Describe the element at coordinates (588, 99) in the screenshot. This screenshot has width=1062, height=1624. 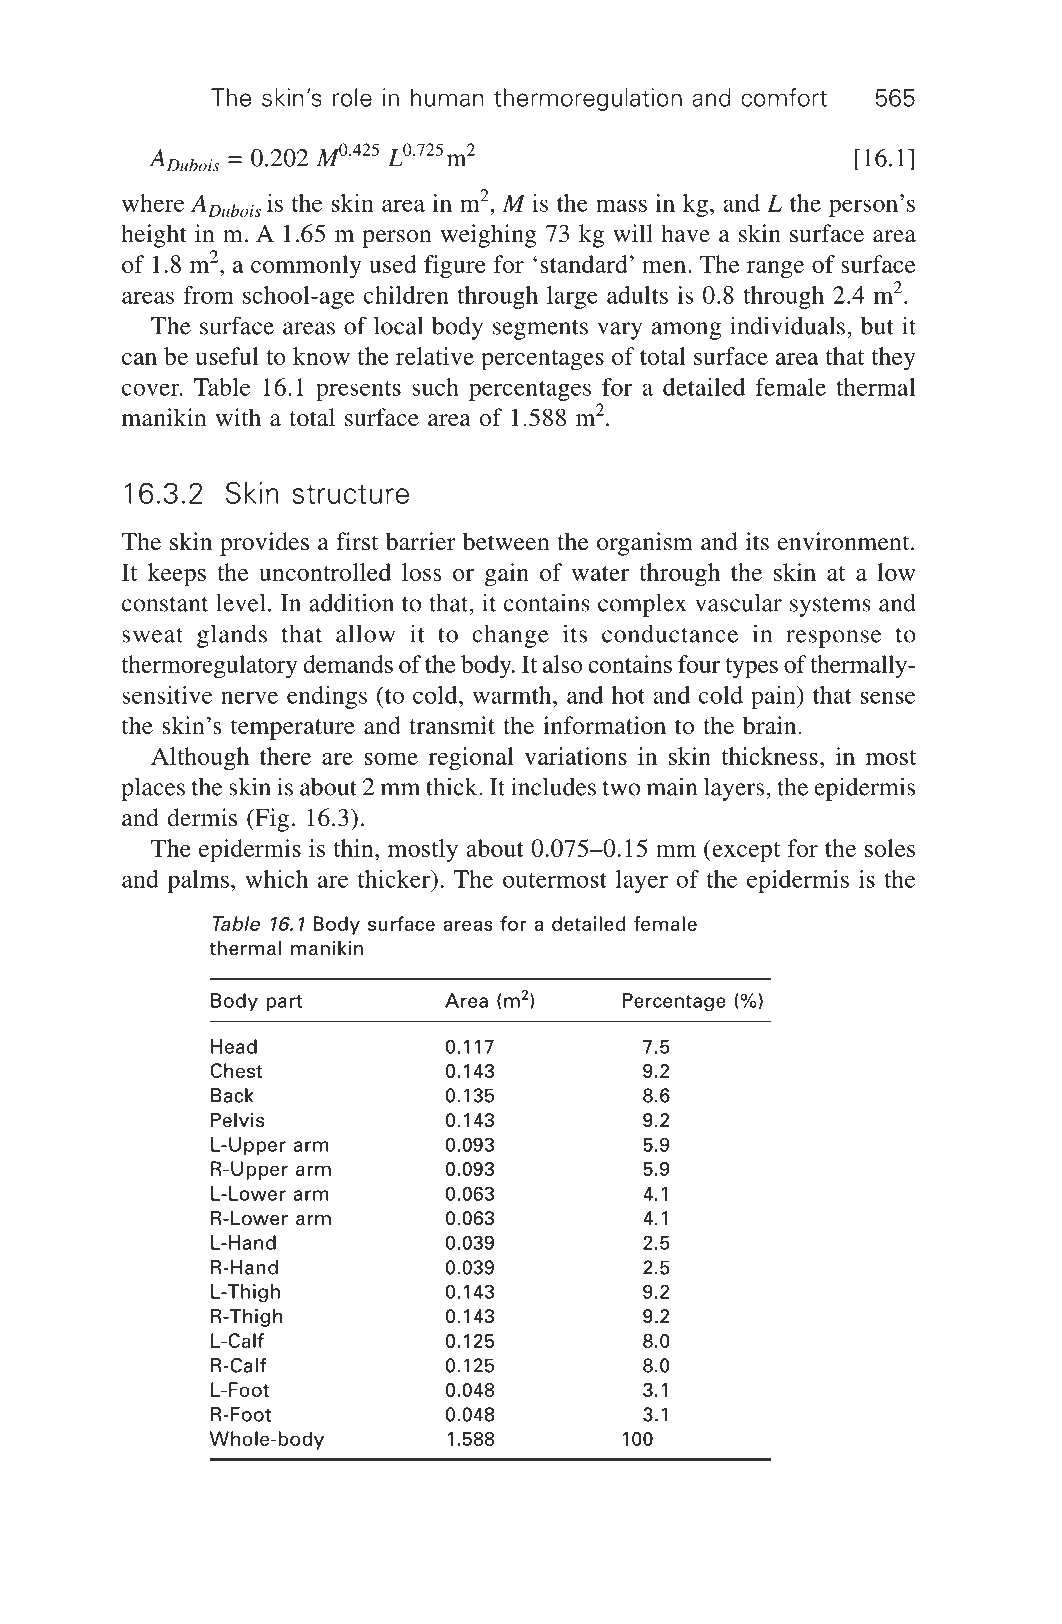
I see `thermoregulation` at that location.
